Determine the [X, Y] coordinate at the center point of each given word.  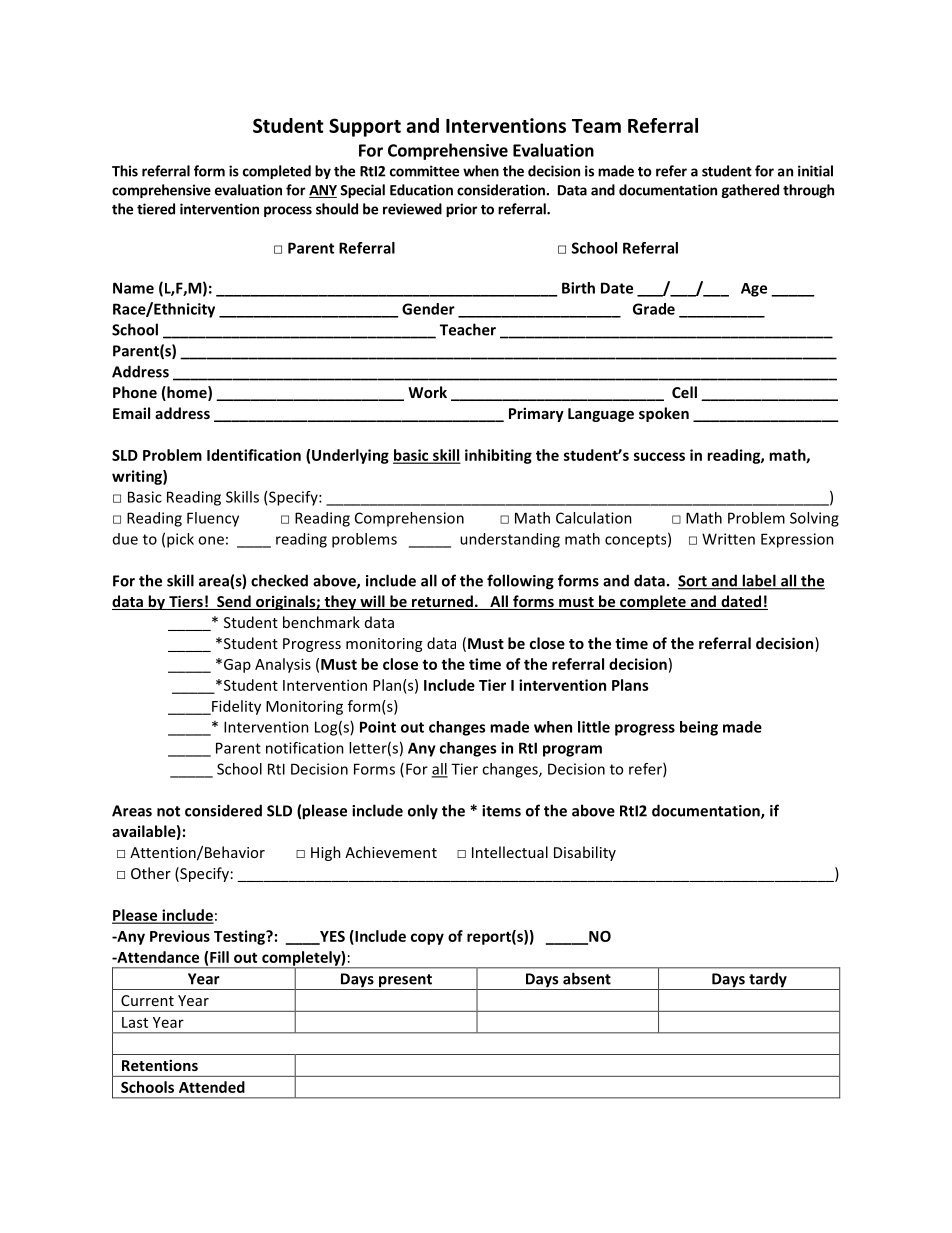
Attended [212, 1087]
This [125, 171]
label [759, 581]
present [405, 982]
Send [234, 602]
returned [442, 602]
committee [424, 171]
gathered [750, 191]
